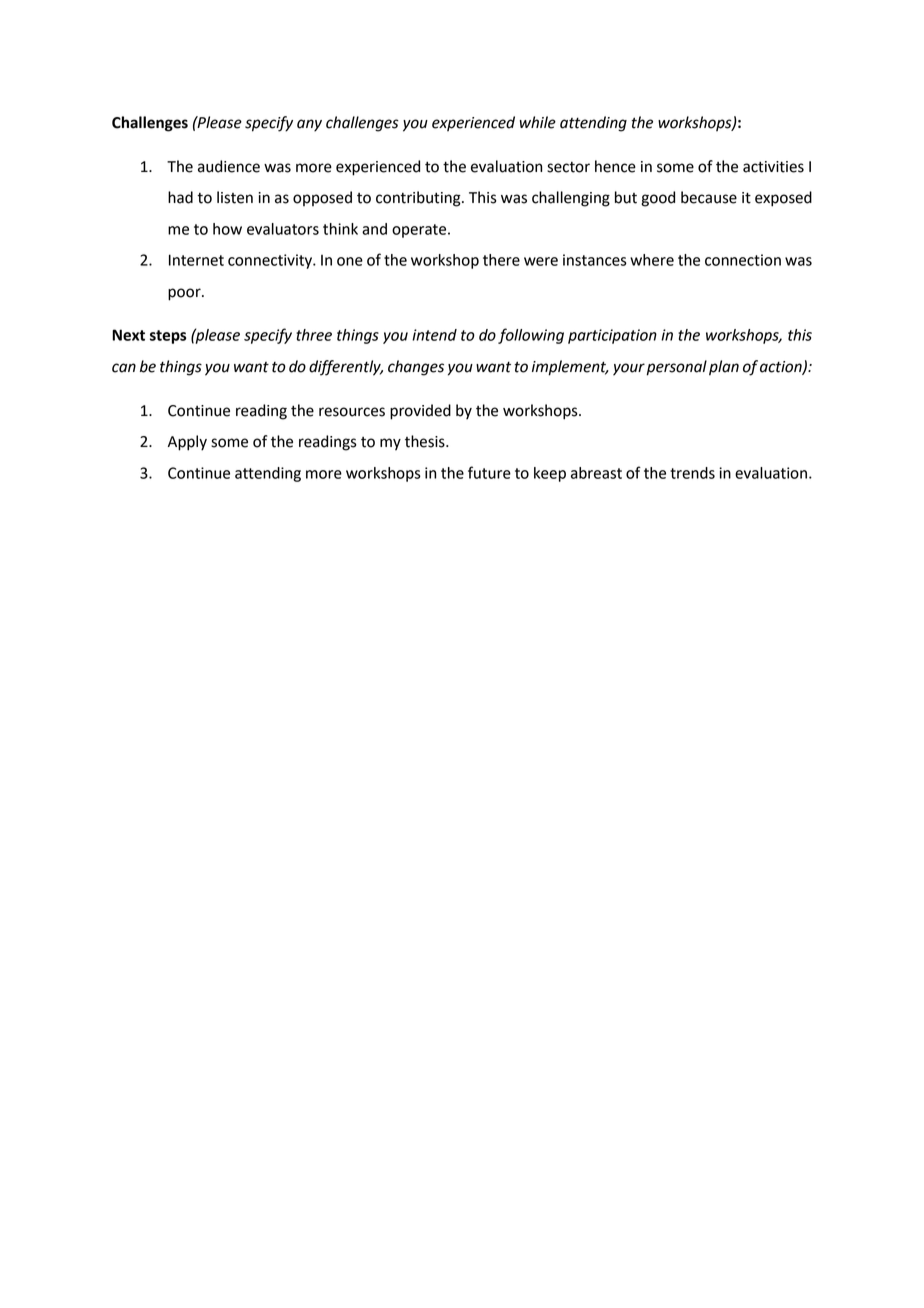 Image resolution: width=924 pixels, height=1308 pixels. Describe the element at coordinates (168, 337) in the screenshot. I see `steps` at that location.
